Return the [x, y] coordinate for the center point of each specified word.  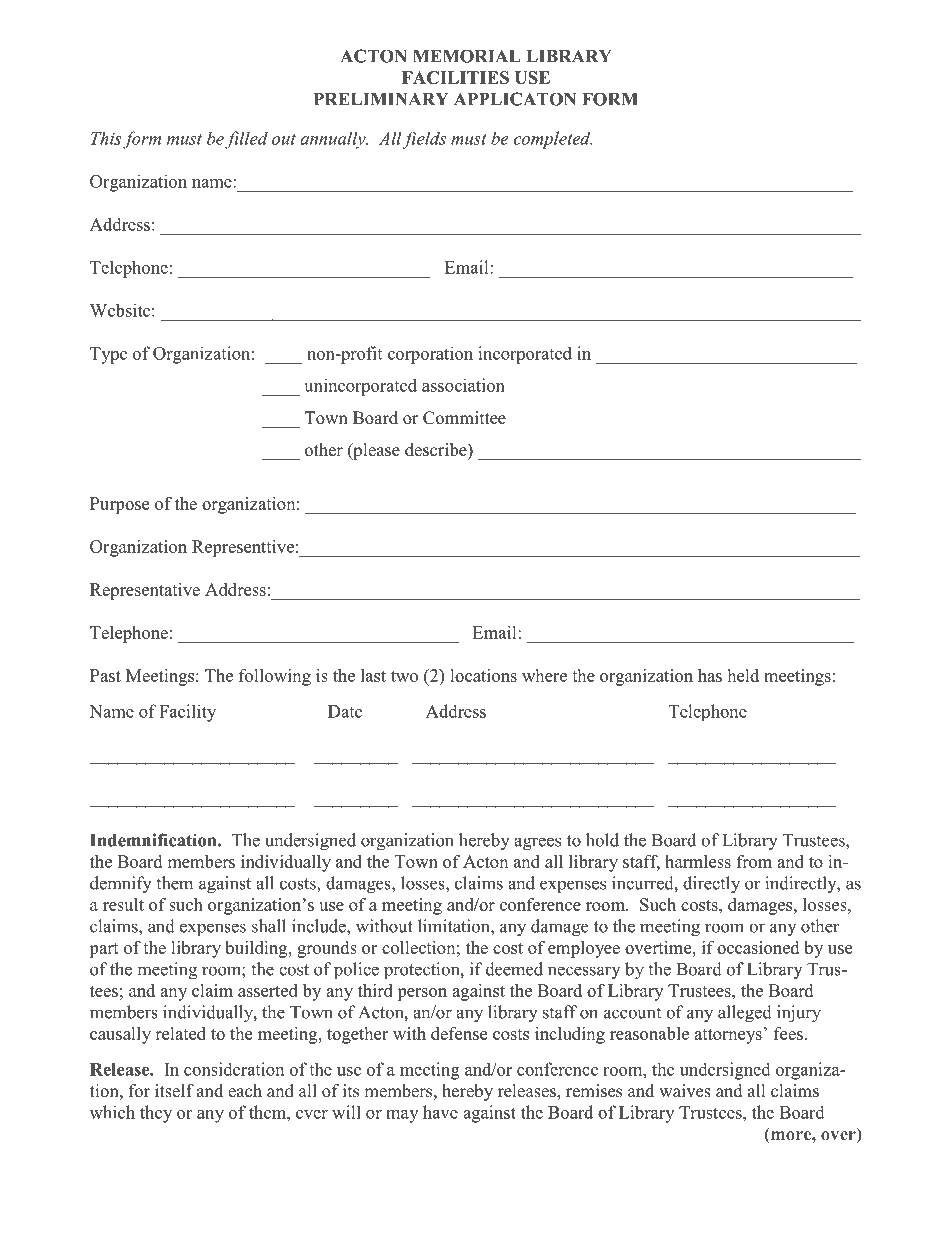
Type [108, 355]
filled [246, 140]
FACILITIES [455, 77]
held [743, 675]
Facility [187, 713]
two [404, 676]
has [710, 675]
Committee [464, 418]
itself [174, 1091]
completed [553, 140]
